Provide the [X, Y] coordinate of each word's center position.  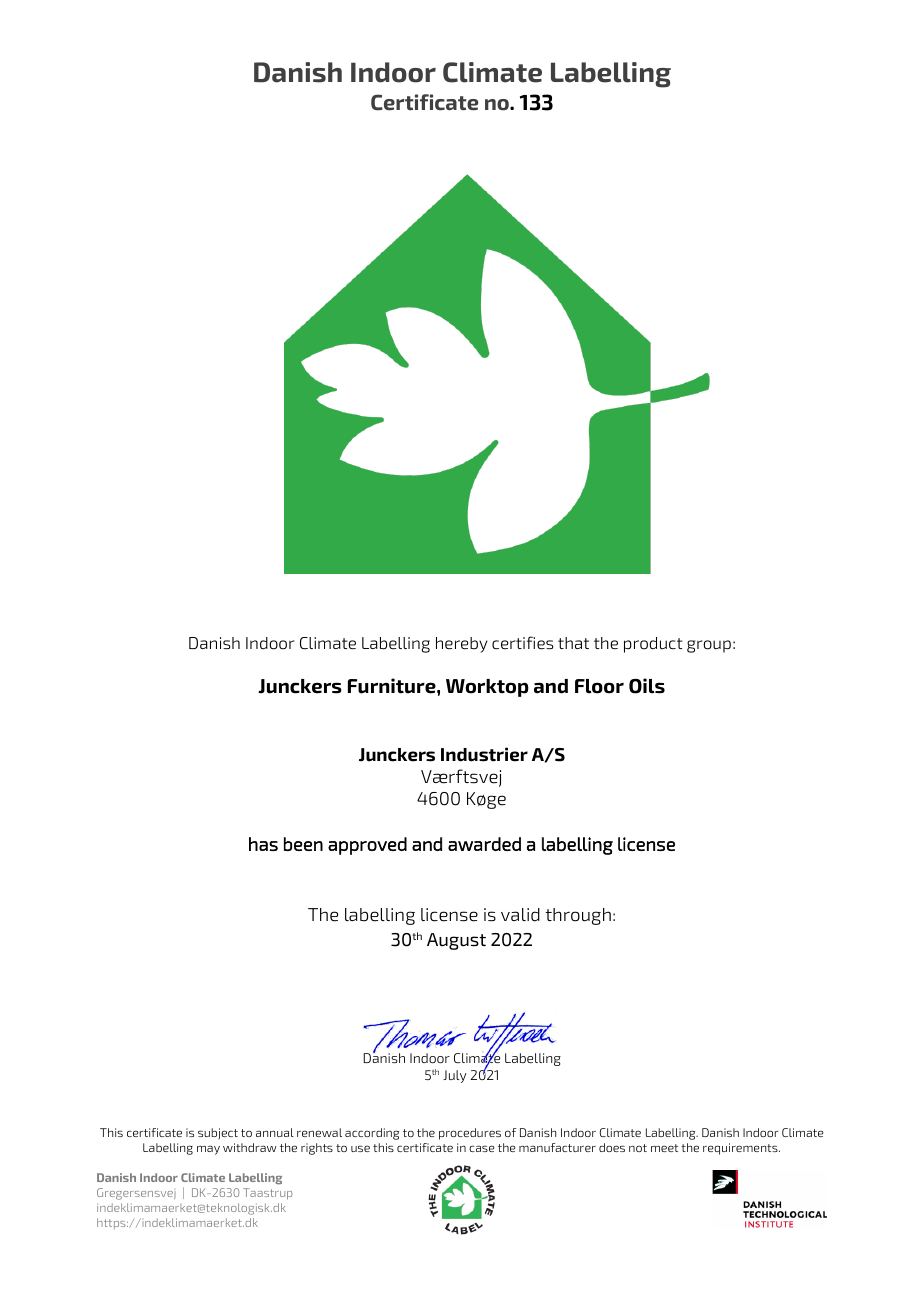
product [653, 645]
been [303, 844]
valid [520, 915]
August [456, 941]
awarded [484, 844]
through [578, 916]
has [263, 844]
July [455, 1076]
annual [275, 1132]
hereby [462, 645]
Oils [647, 686]
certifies [523, 643]
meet [664, 1148]
